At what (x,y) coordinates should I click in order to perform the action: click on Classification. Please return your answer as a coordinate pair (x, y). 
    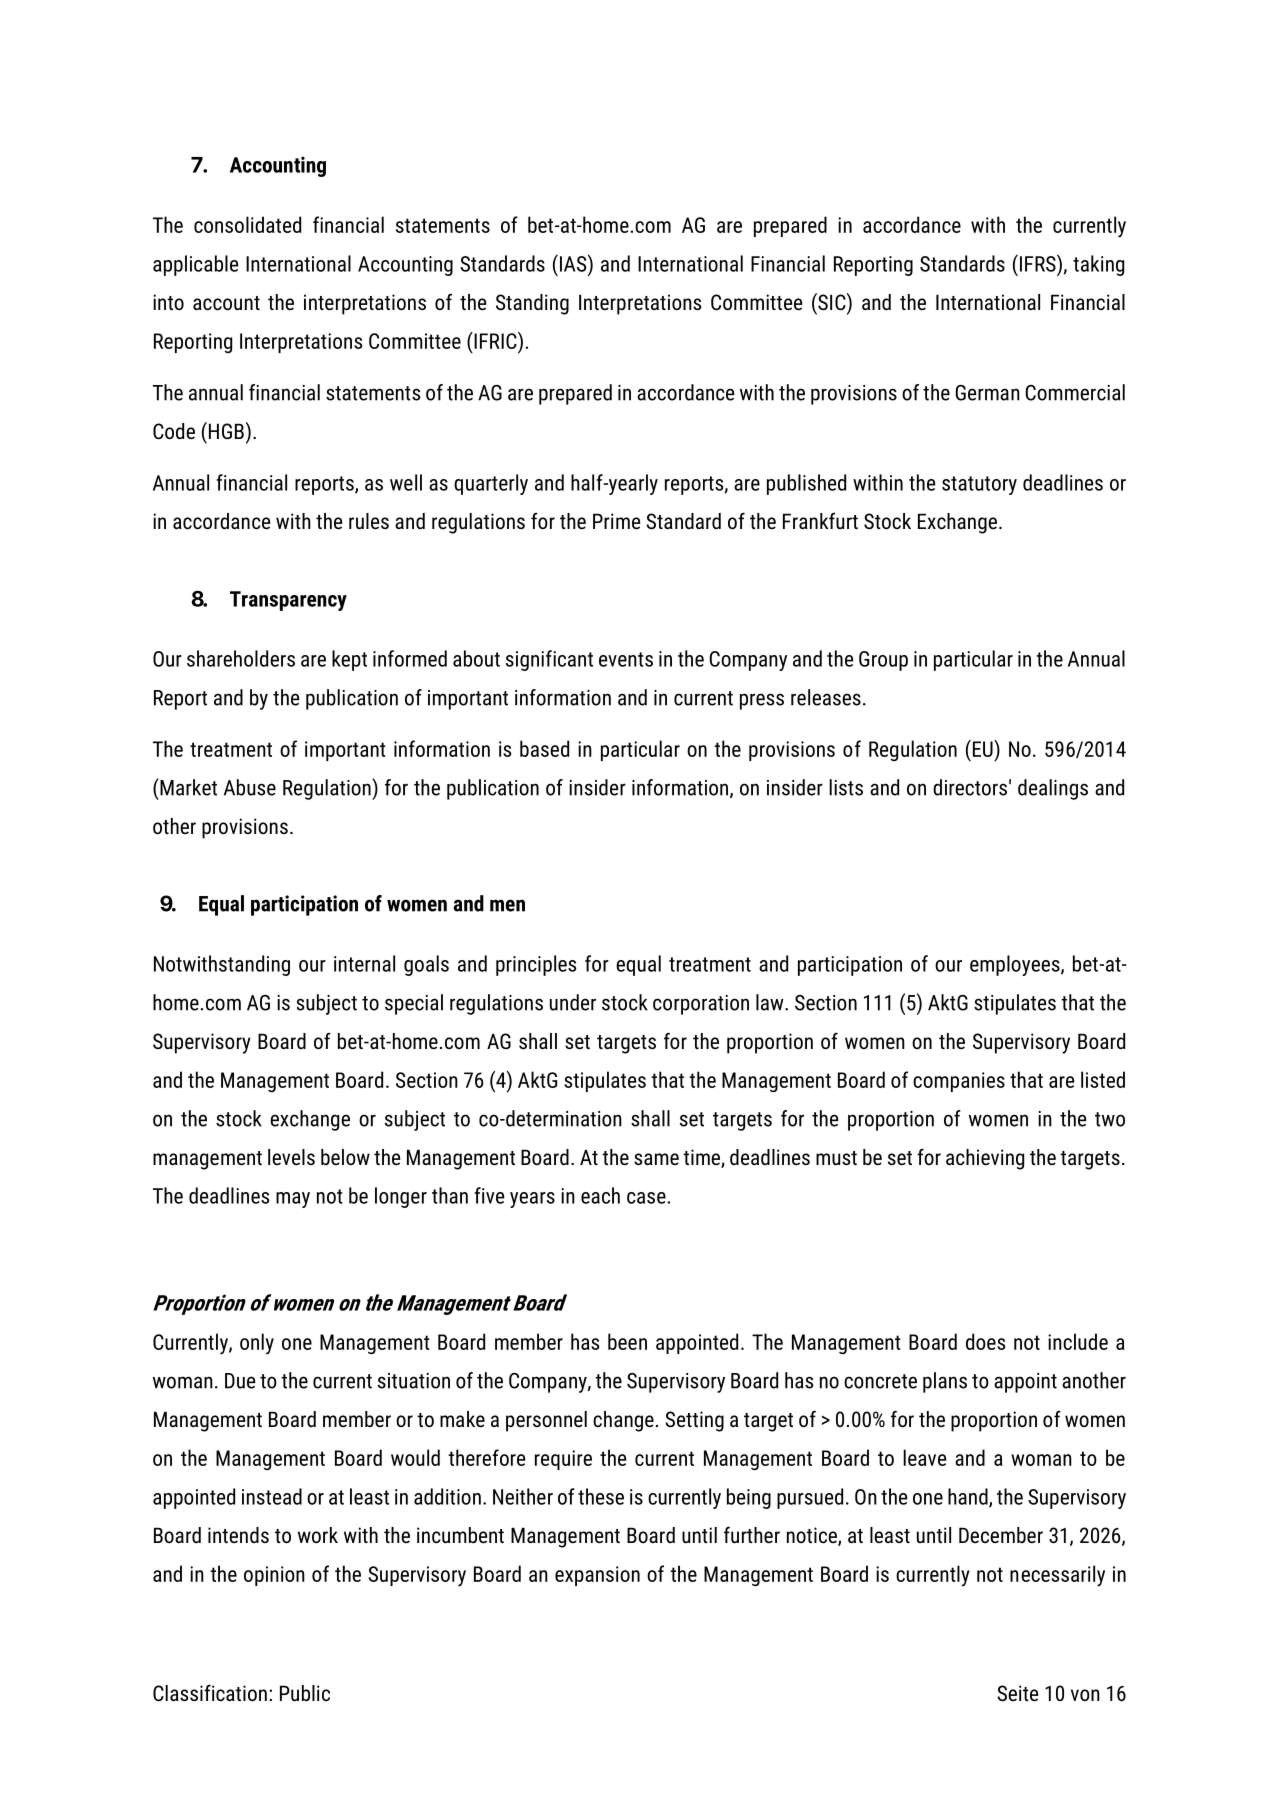
    Looking at the image, I should click on (210, 1692).
